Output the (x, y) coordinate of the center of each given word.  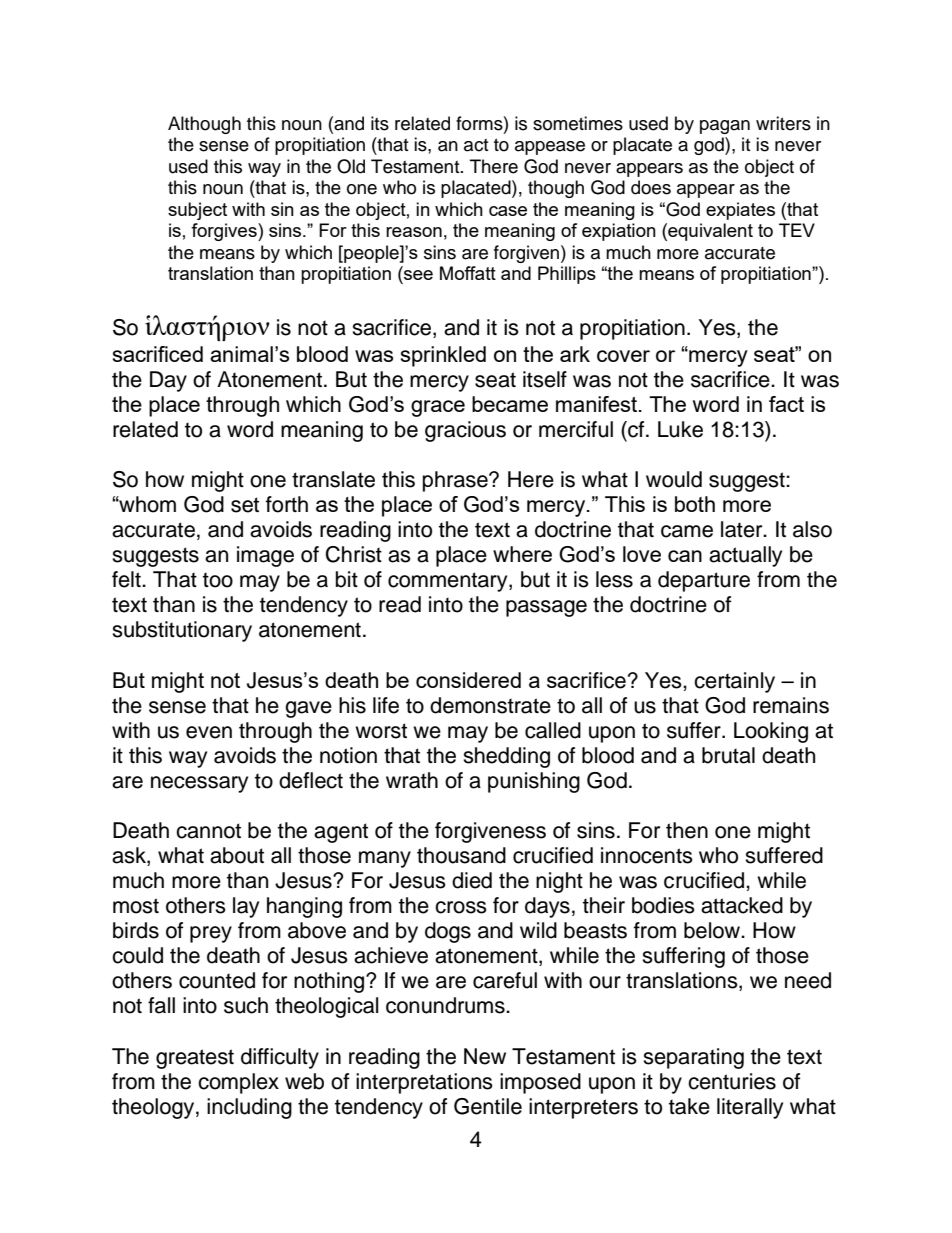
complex (238, 1083)
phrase (456, 481)
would (674, 479)
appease (550, 148)
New (485, 1056)
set (245, 505)
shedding (506, 757)
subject (197, 211)
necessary (199, 784)
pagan (725, 127)
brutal (728, 755)
